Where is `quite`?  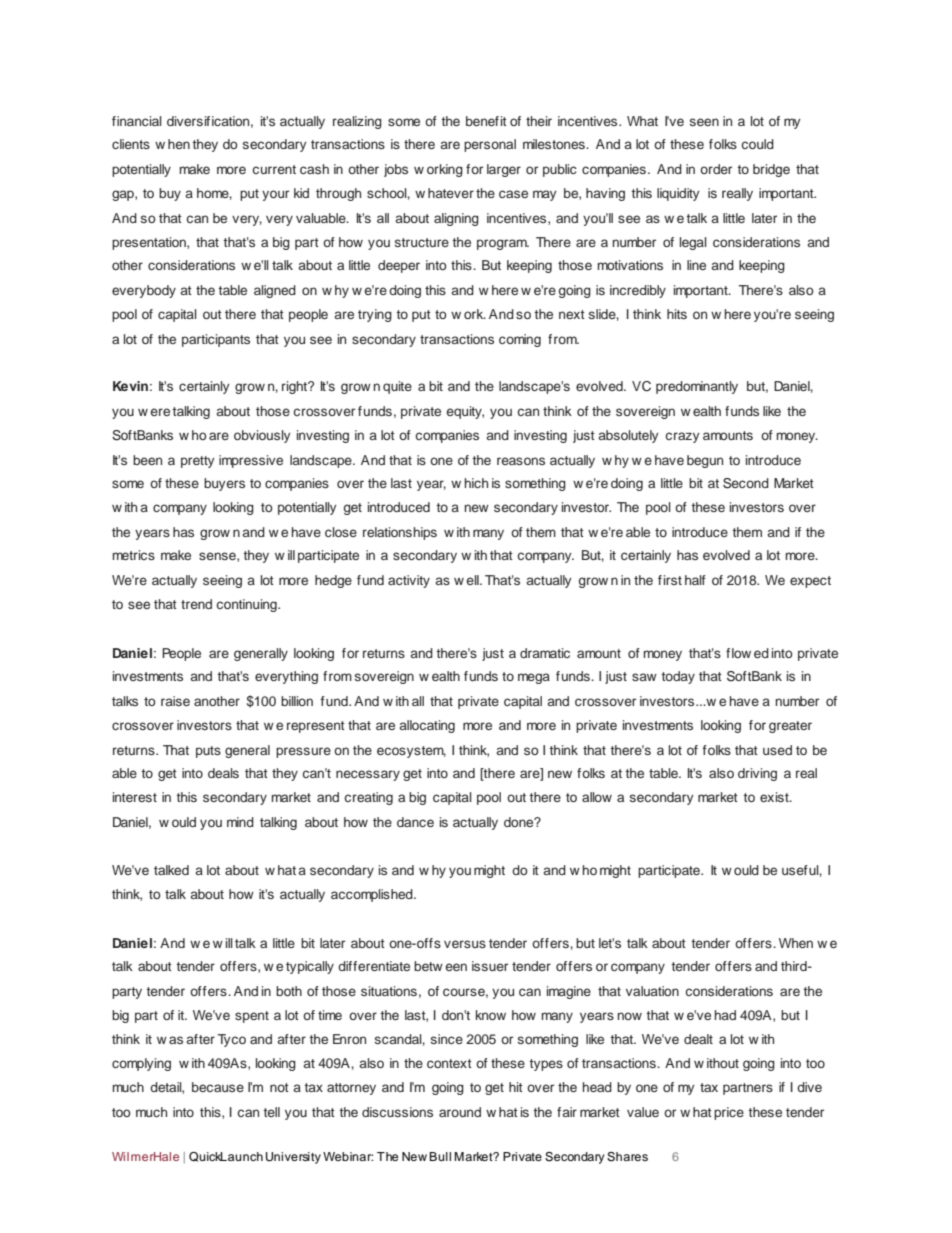
quite is located at coordinates (397, 387).
